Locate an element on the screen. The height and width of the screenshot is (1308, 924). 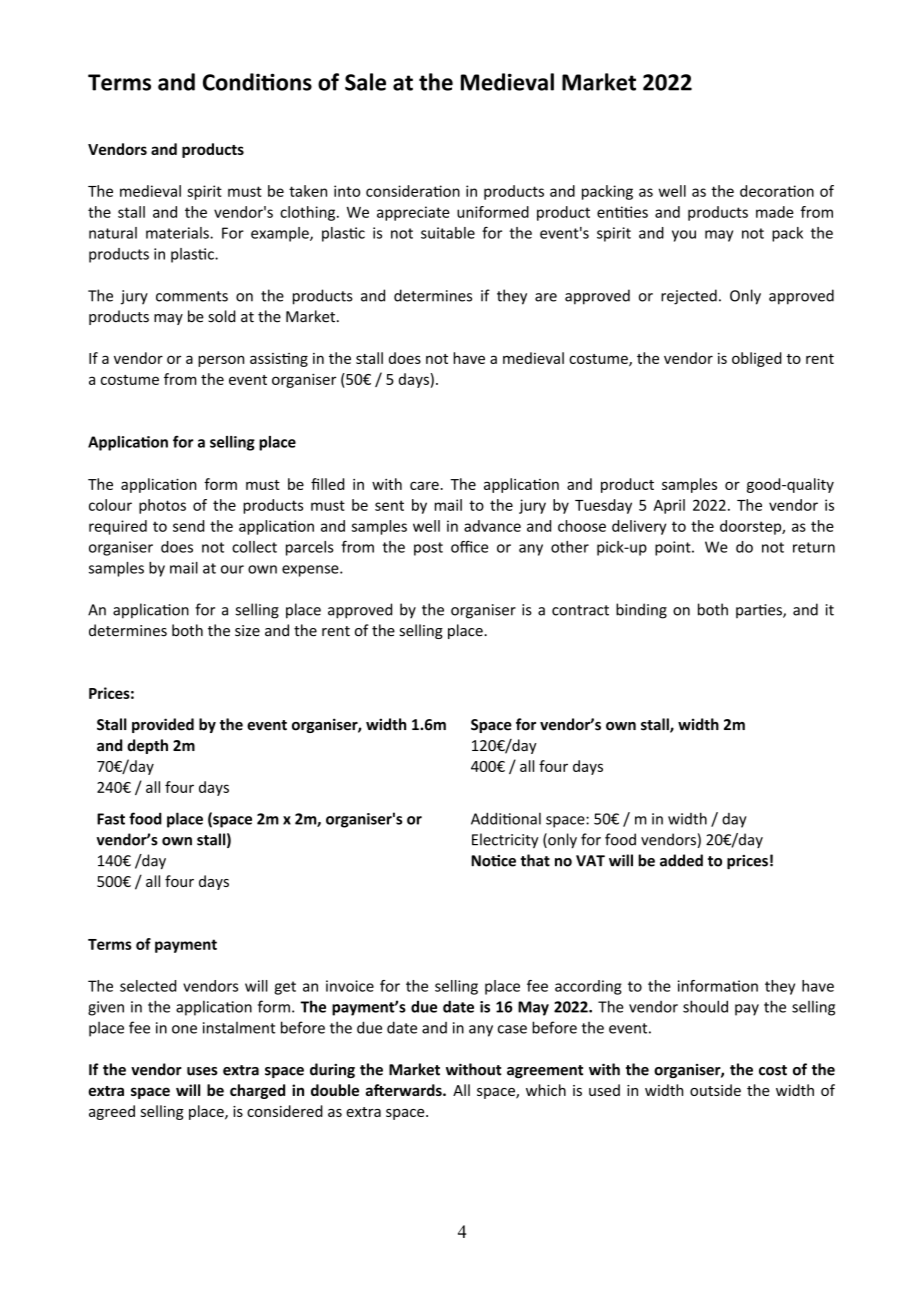
size is located at coordinates (247, 631).
